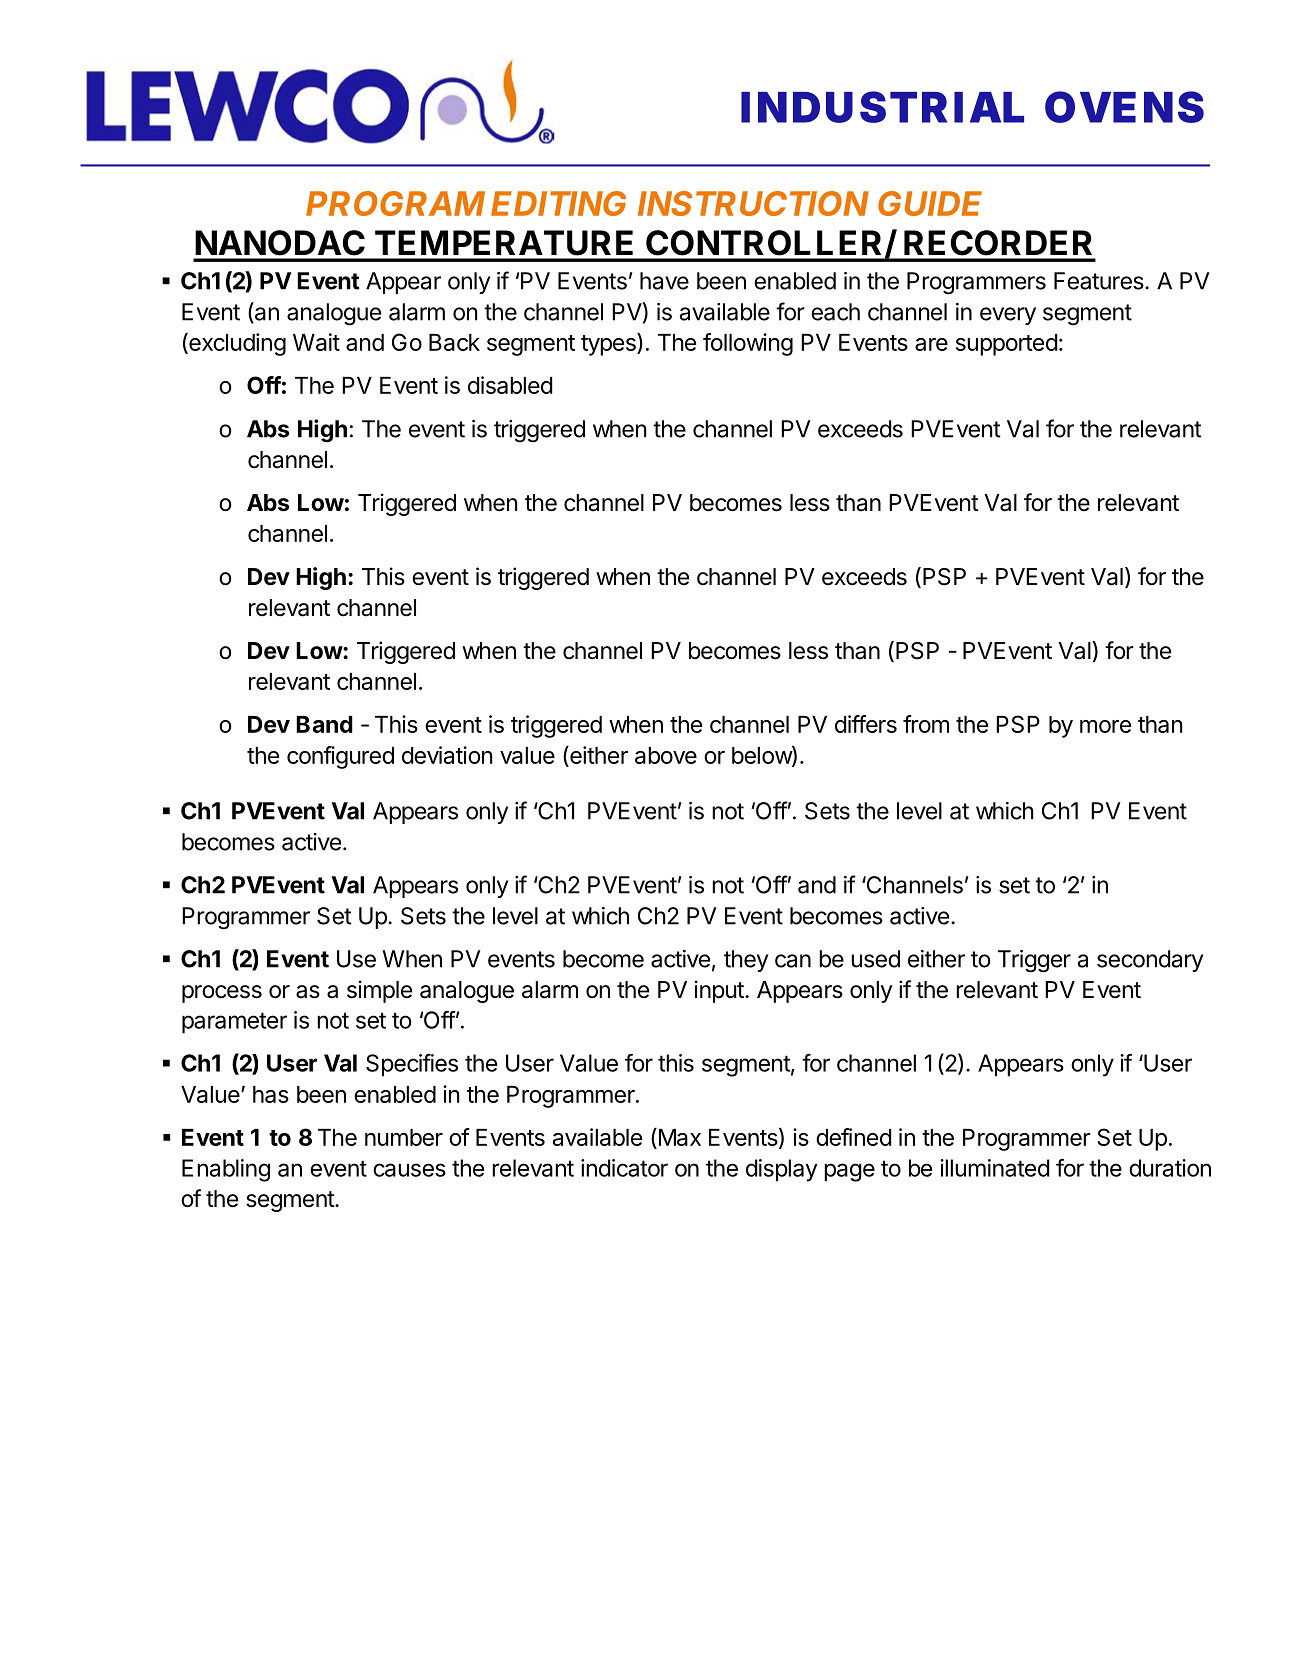  Describe the element at coordinates (404, 1137) in the image. I see `number` at that location.
